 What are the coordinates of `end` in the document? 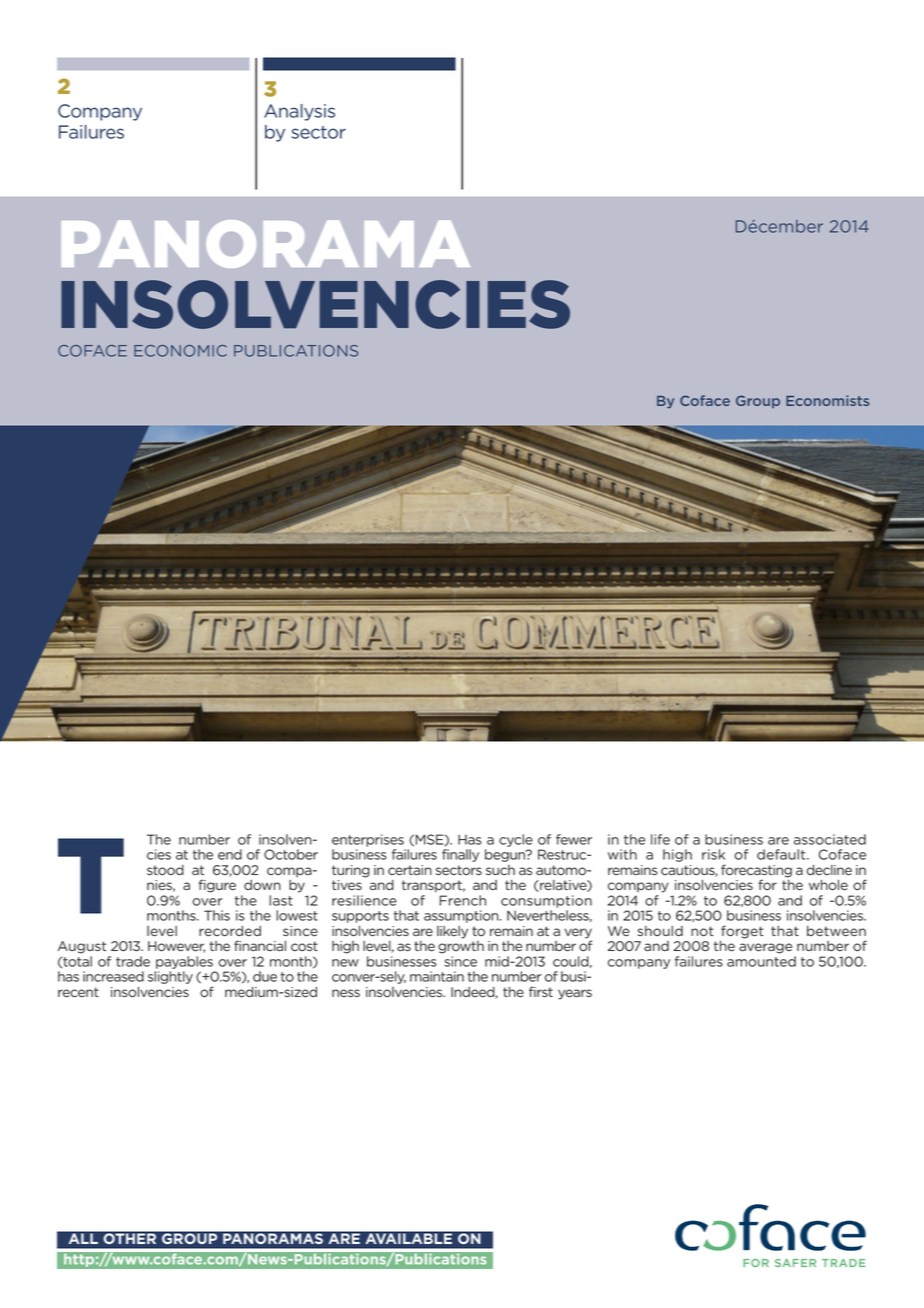 It's located at (230, 854).
